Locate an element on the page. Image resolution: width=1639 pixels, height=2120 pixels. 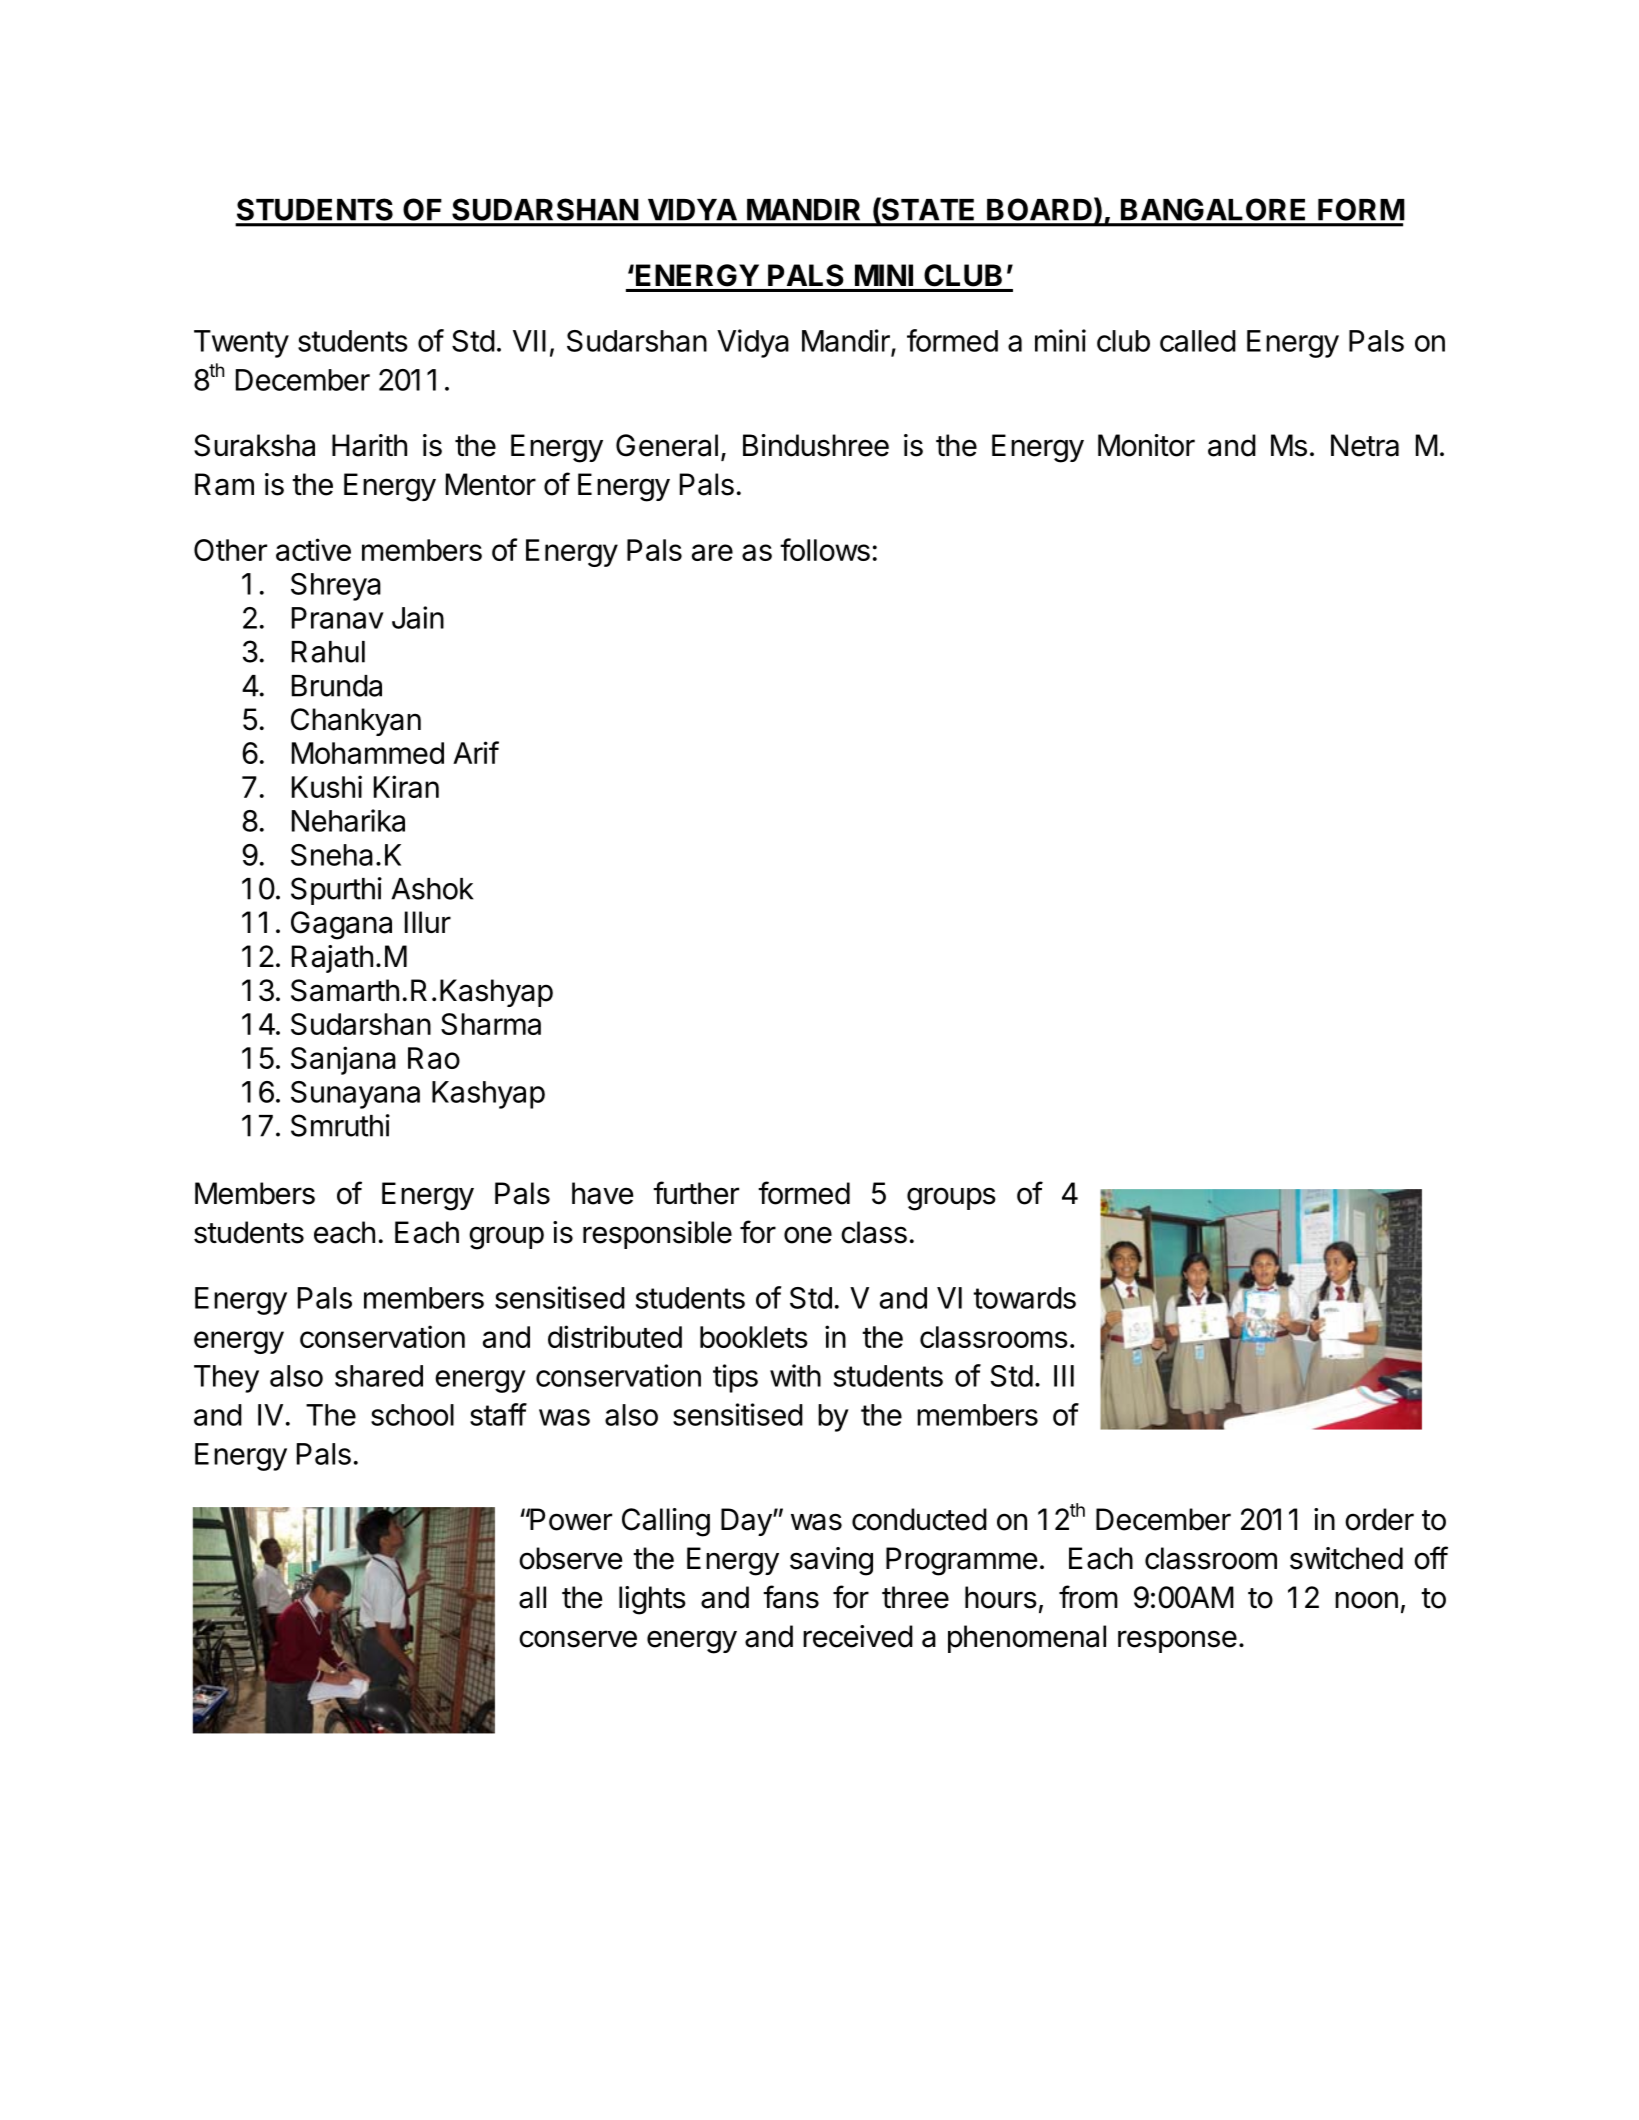
Harith is located at coordinates (369, 445).
